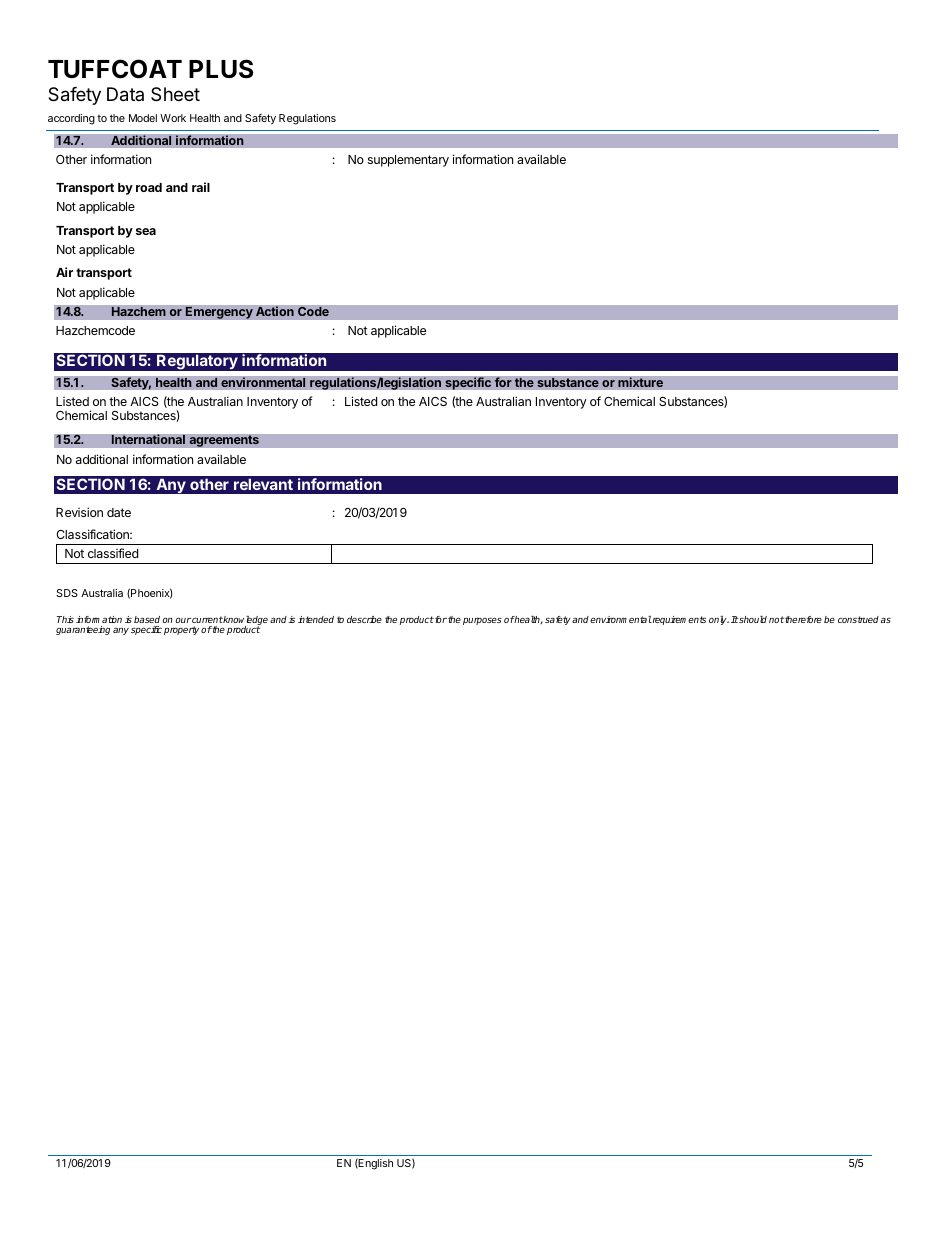 This screenshot has height=1233, width=952. I want to click on based, so click(147, 619).
